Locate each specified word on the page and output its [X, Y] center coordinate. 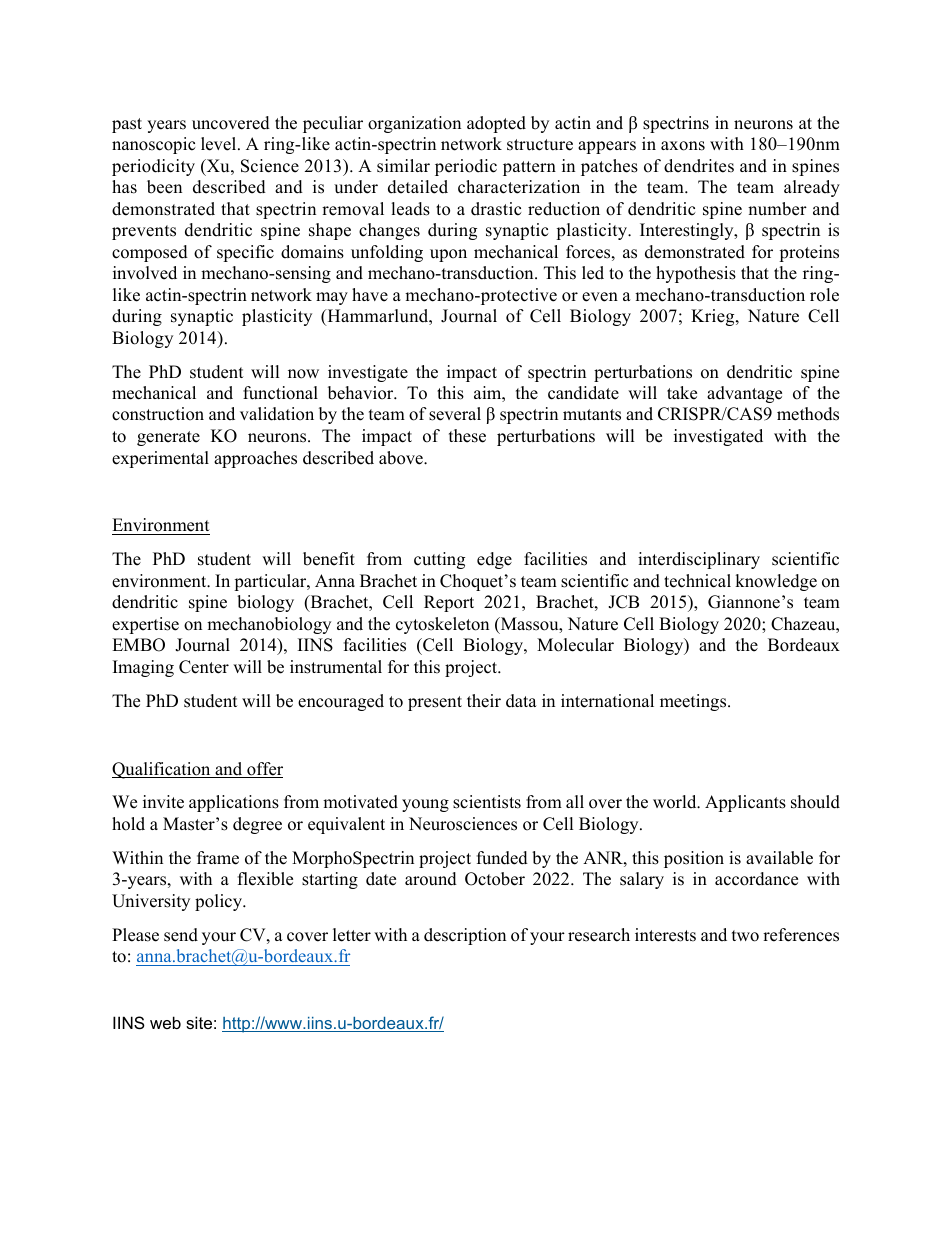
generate [168, 438]
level [220, 144]
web [165, 1022]
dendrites [699, 166]
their [484, 701]
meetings [694, 702]
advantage [744, 394]
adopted [496, 124]
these [467, 436]
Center [204, 667]
